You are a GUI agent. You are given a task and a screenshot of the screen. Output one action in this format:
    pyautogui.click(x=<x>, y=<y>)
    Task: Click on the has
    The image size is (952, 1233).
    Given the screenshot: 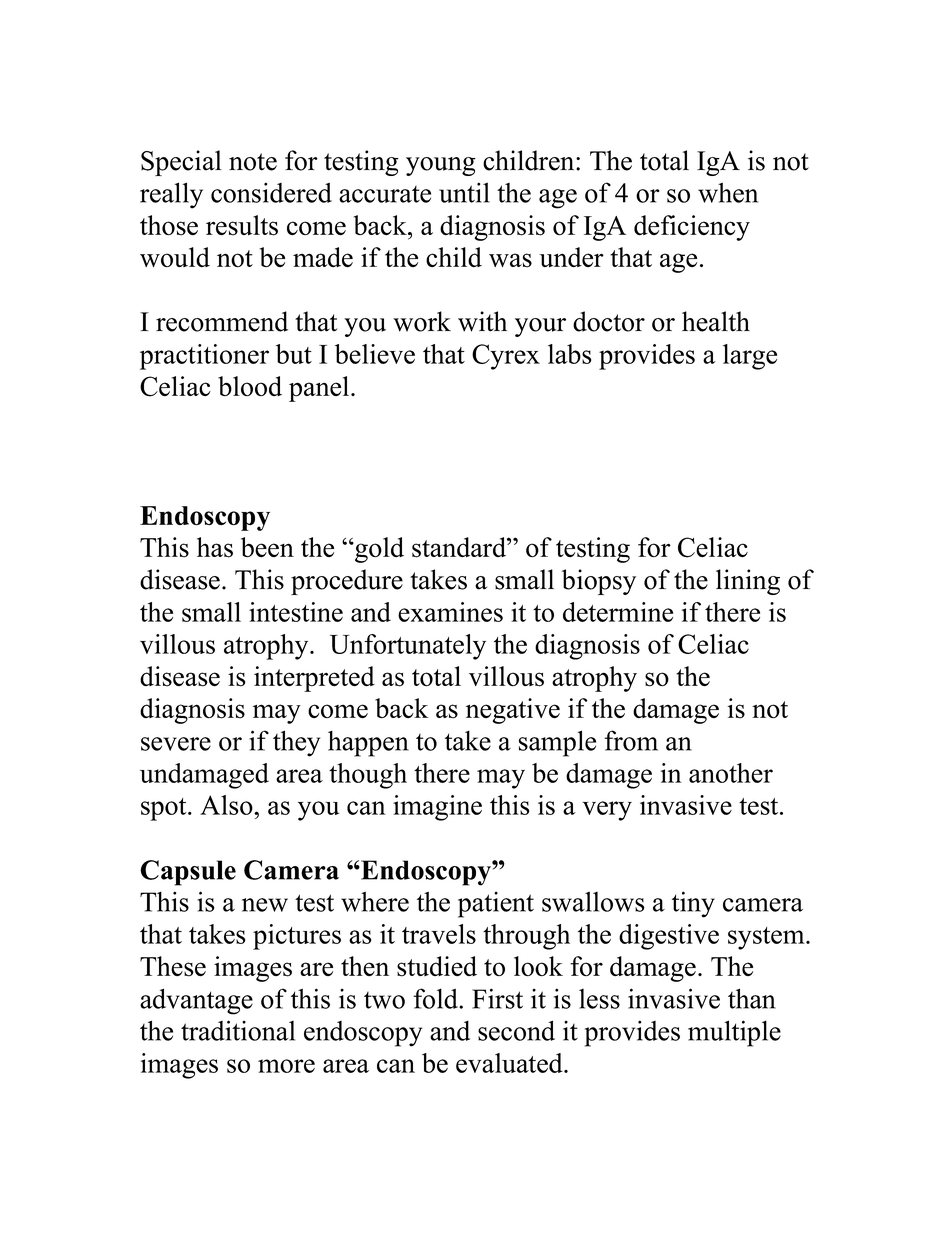 What is the action you would take?
    pyautogui.click(x=215, y=547)
